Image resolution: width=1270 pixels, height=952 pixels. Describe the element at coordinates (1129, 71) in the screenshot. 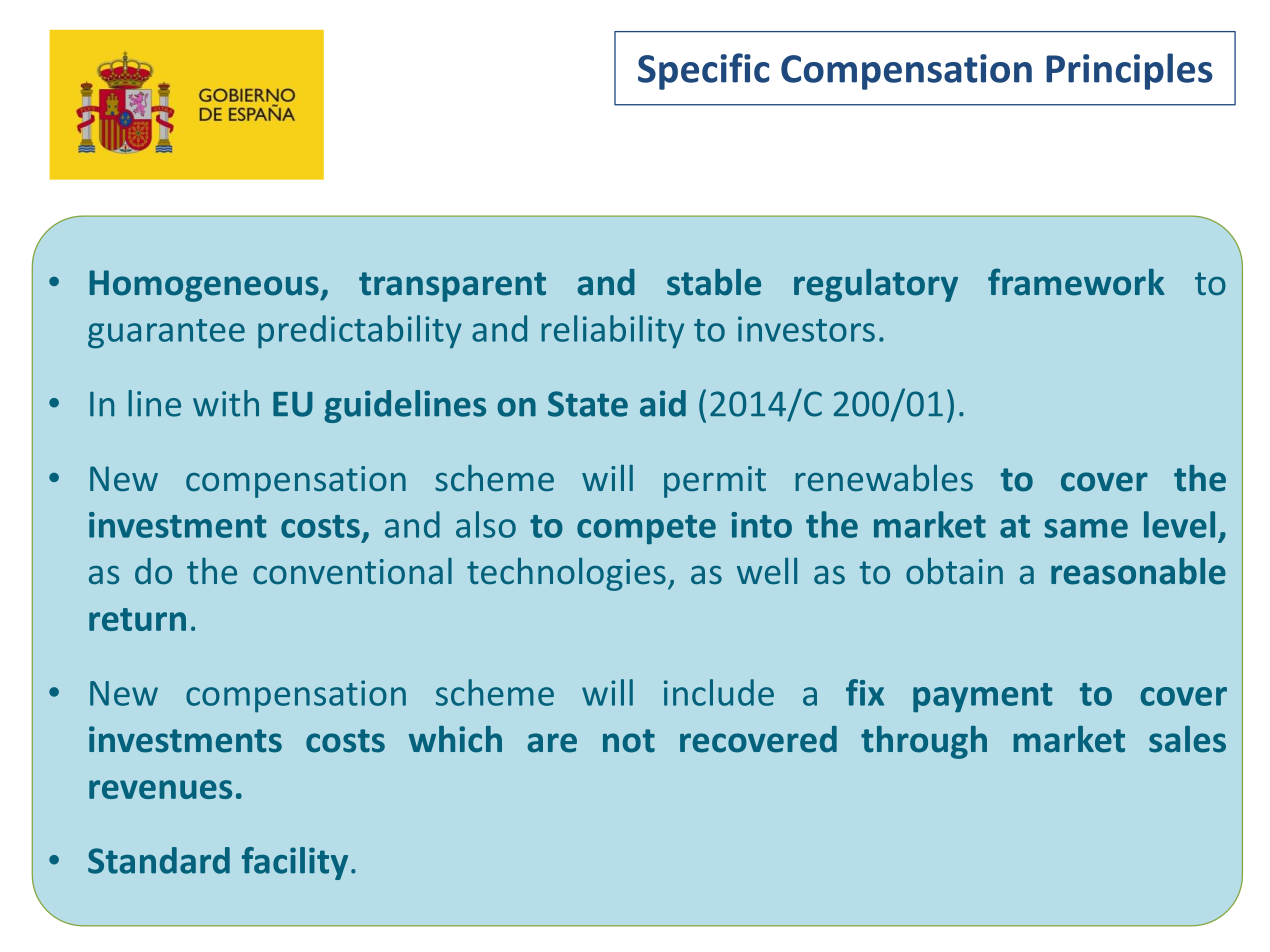

I see `Principles` at that location.
